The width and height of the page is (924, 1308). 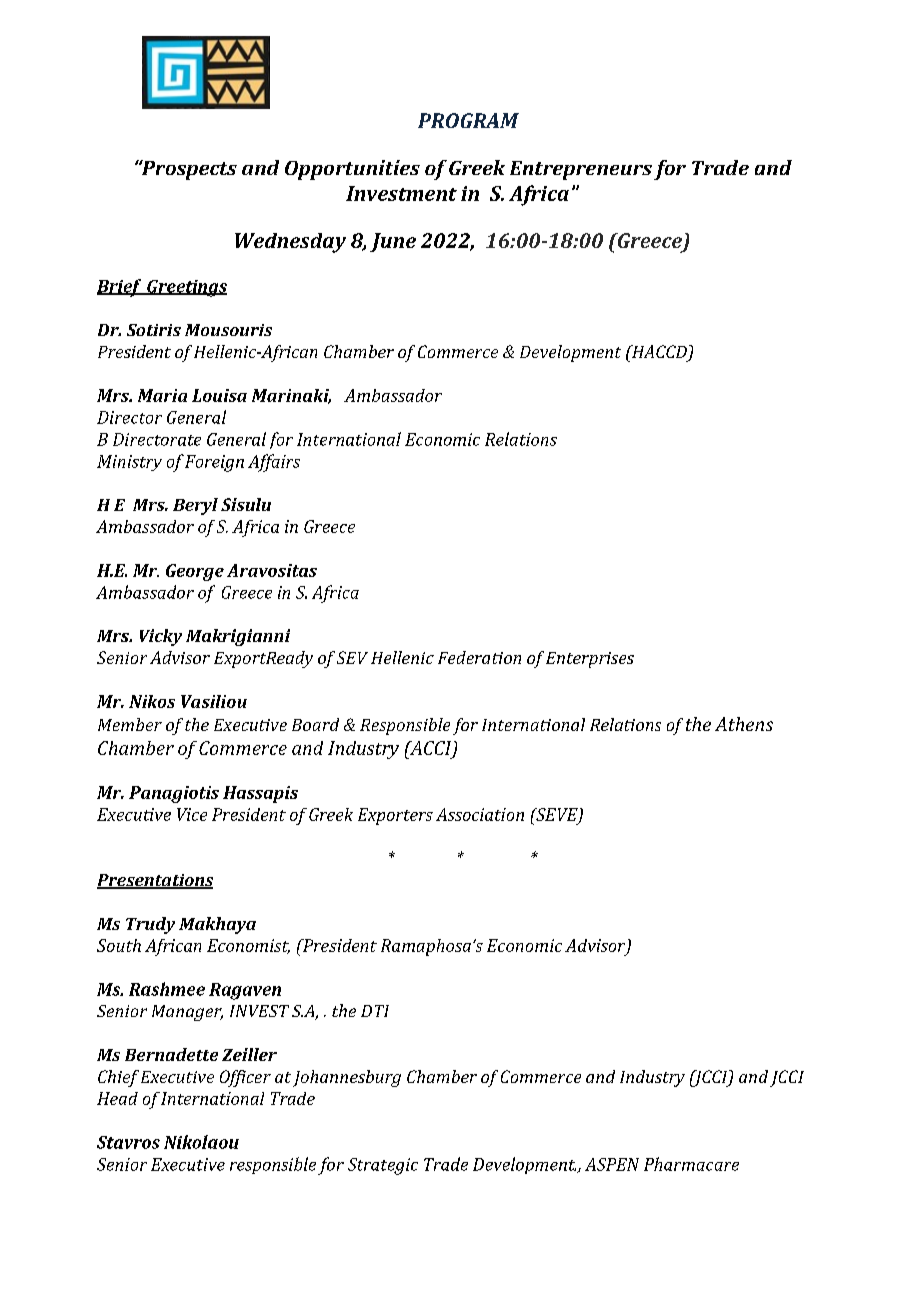 What do you see at coordinates (274, 463) in the page?
I see `Affairs` at bounding box center [274, 463].
